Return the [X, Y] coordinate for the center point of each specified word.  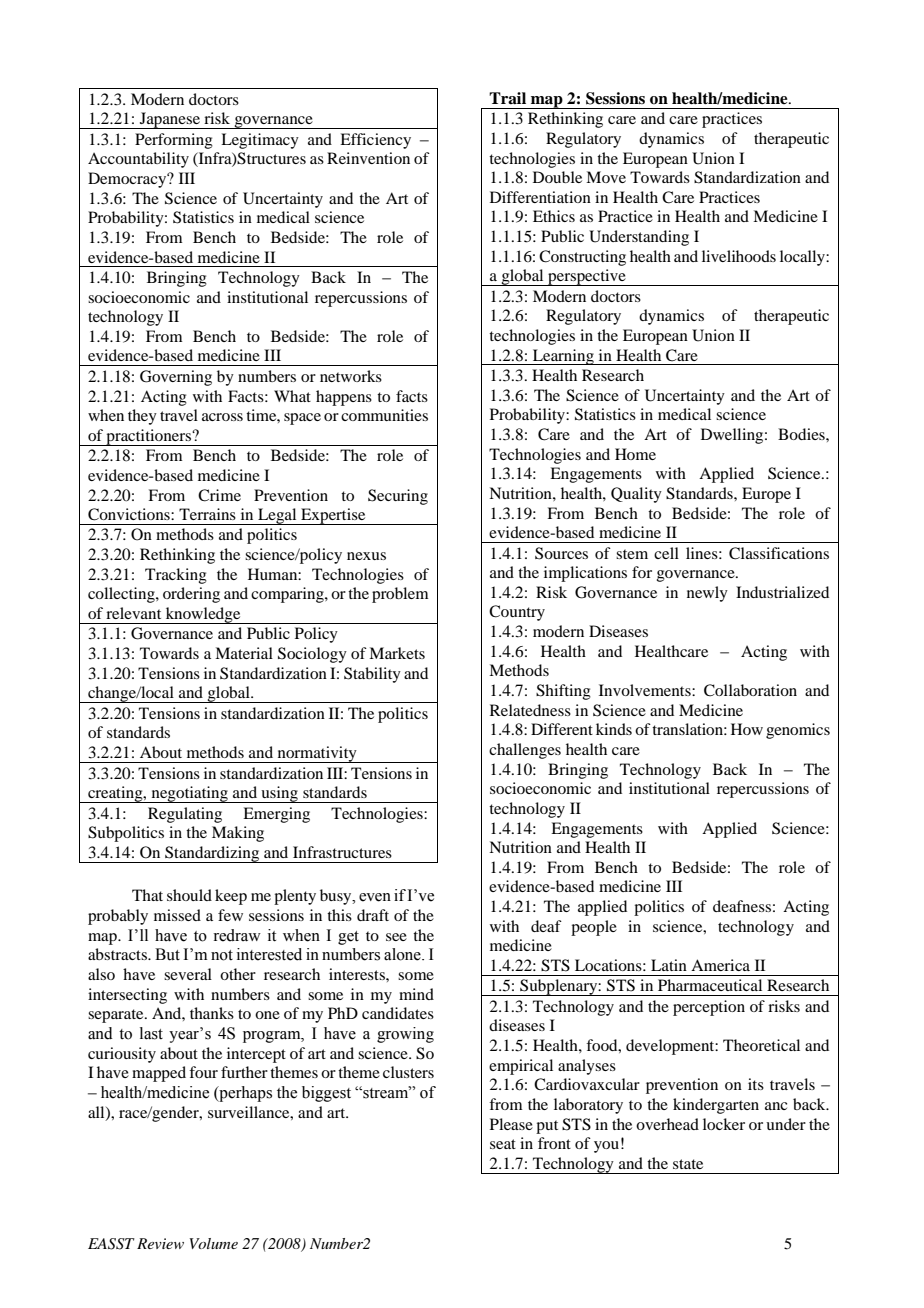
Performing [174, 141]
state [688, 1164]
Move [606, 177]
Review [160, 1243]
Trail [507, 98]
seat [503, 1144]
